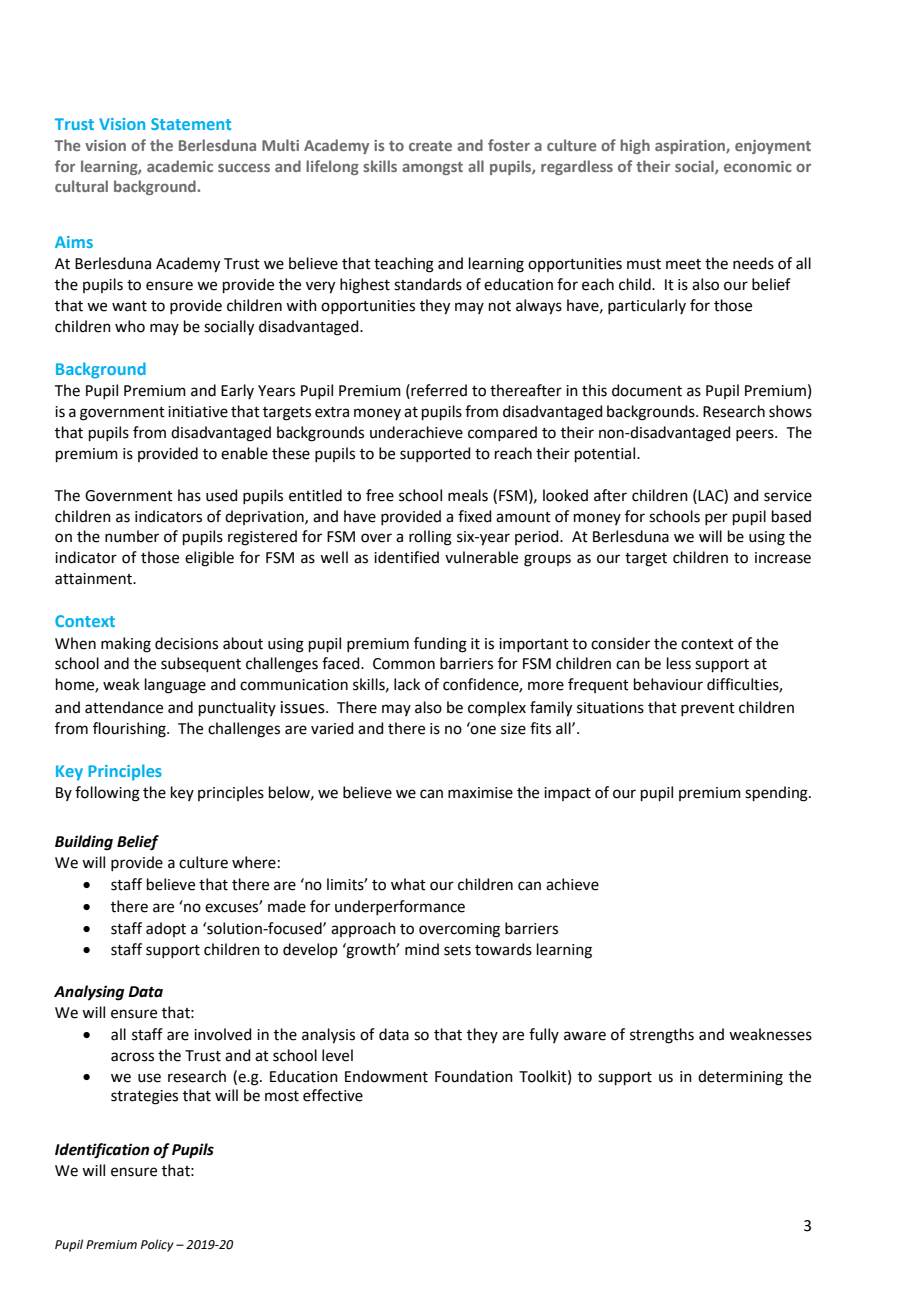 The height and width of the document is (1308, 924). I want to click on service, so click(788, 496).
